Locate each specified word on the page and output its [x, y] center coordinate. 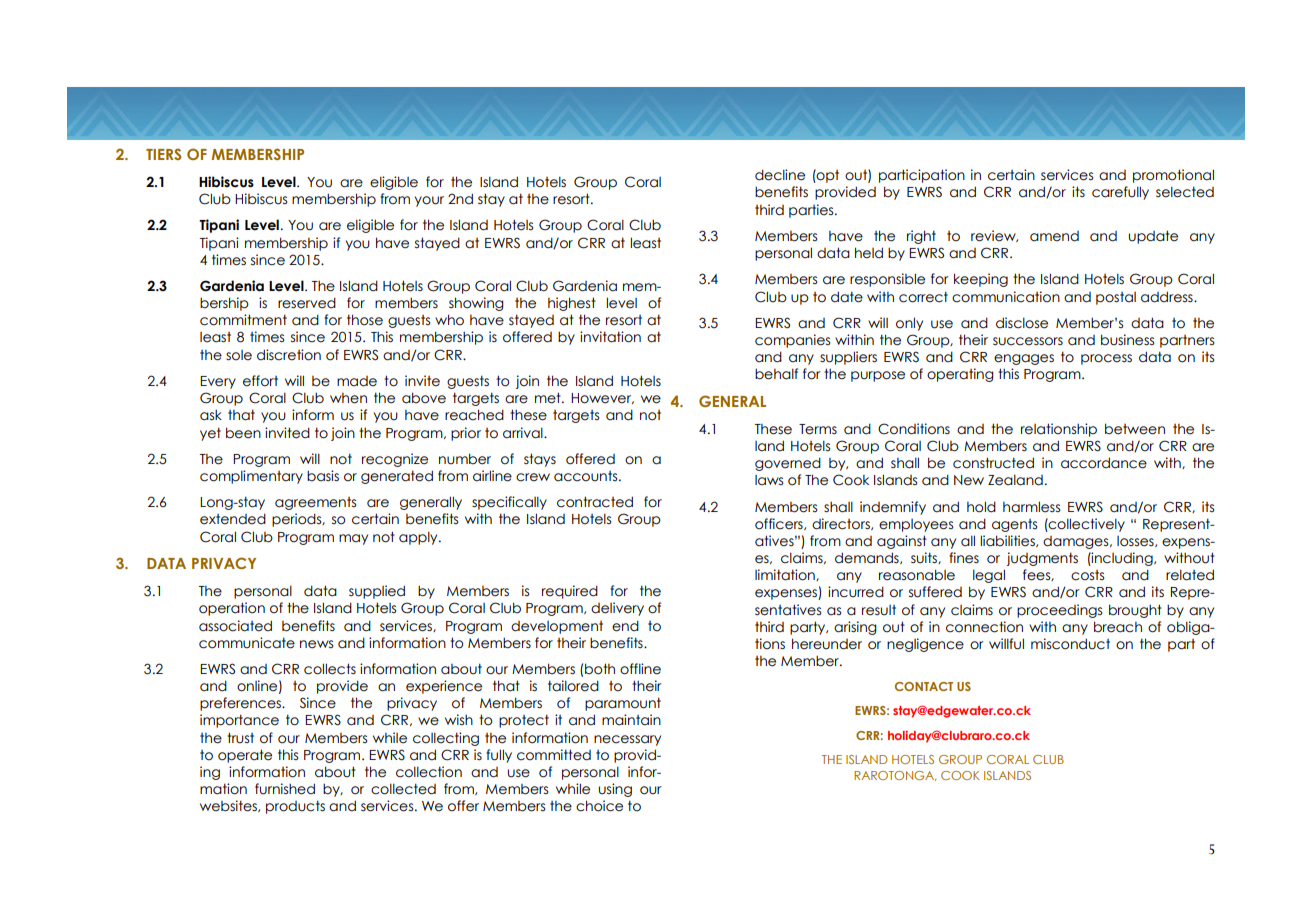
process [1106, 359]
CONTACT [924, 686]
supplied [377, 592]
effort [260, 381]
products [295, 807]
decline [780, 175]
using [615, 790]
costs [1087, 575]
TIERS [163, 154]
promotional [1173, 176]
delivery [617, 609]
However [602, 398]
